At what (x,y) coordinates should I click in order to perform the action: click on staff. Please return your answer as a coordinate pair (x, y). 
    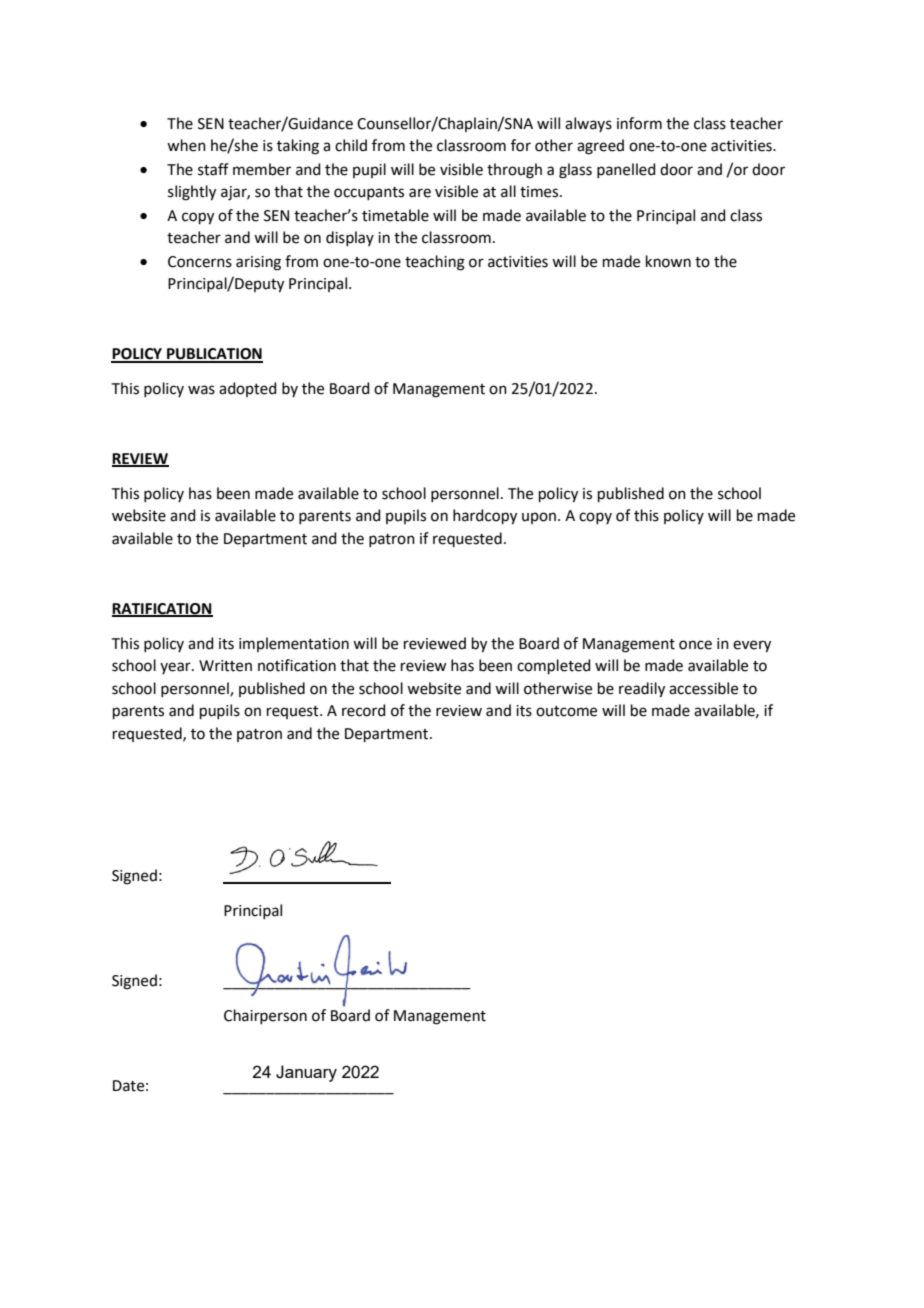
    Looking at the image, I should click on (213, 169).
